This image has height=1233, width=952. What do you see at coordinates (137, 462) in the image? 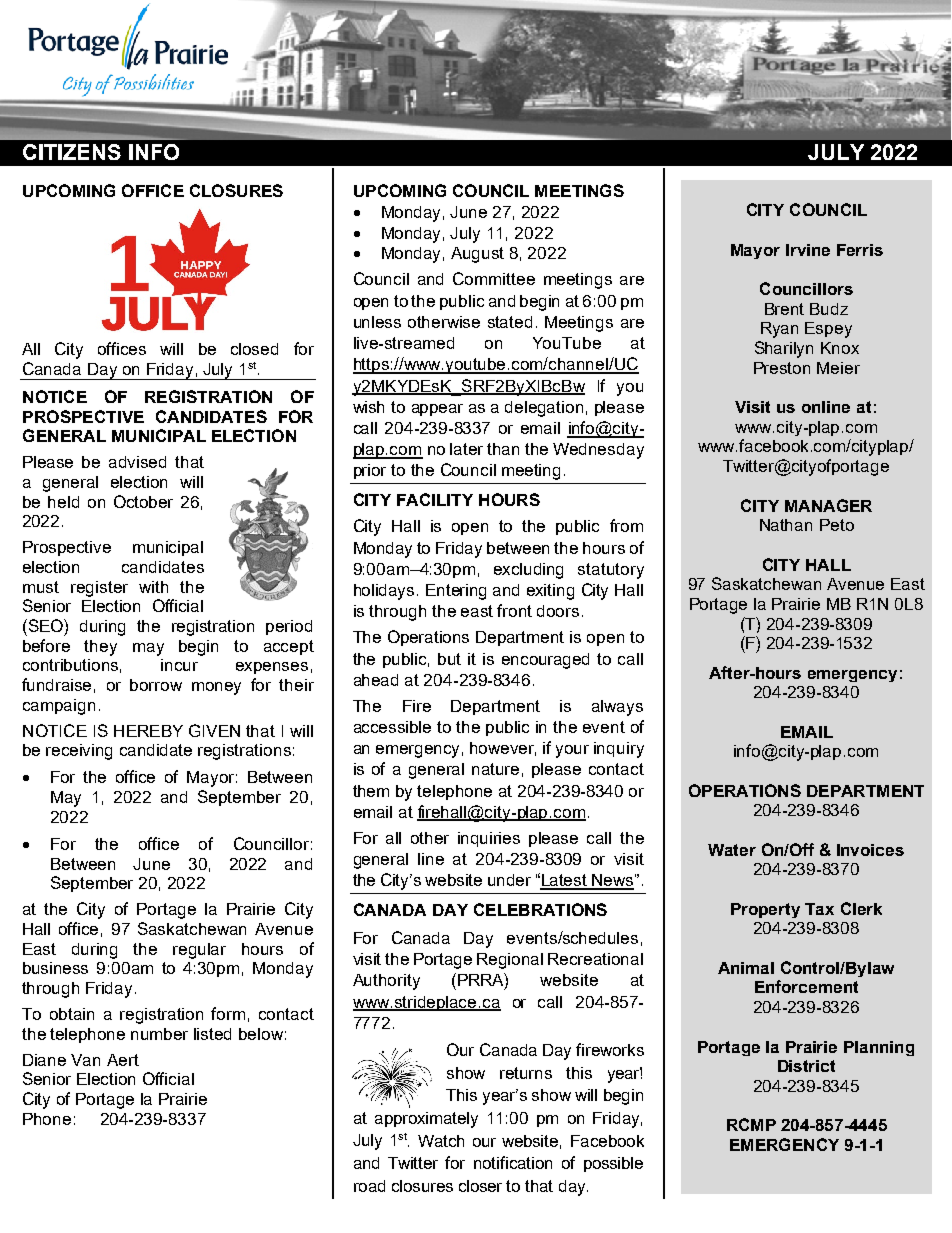
I see `advised` at bounding box center [137, 462].
